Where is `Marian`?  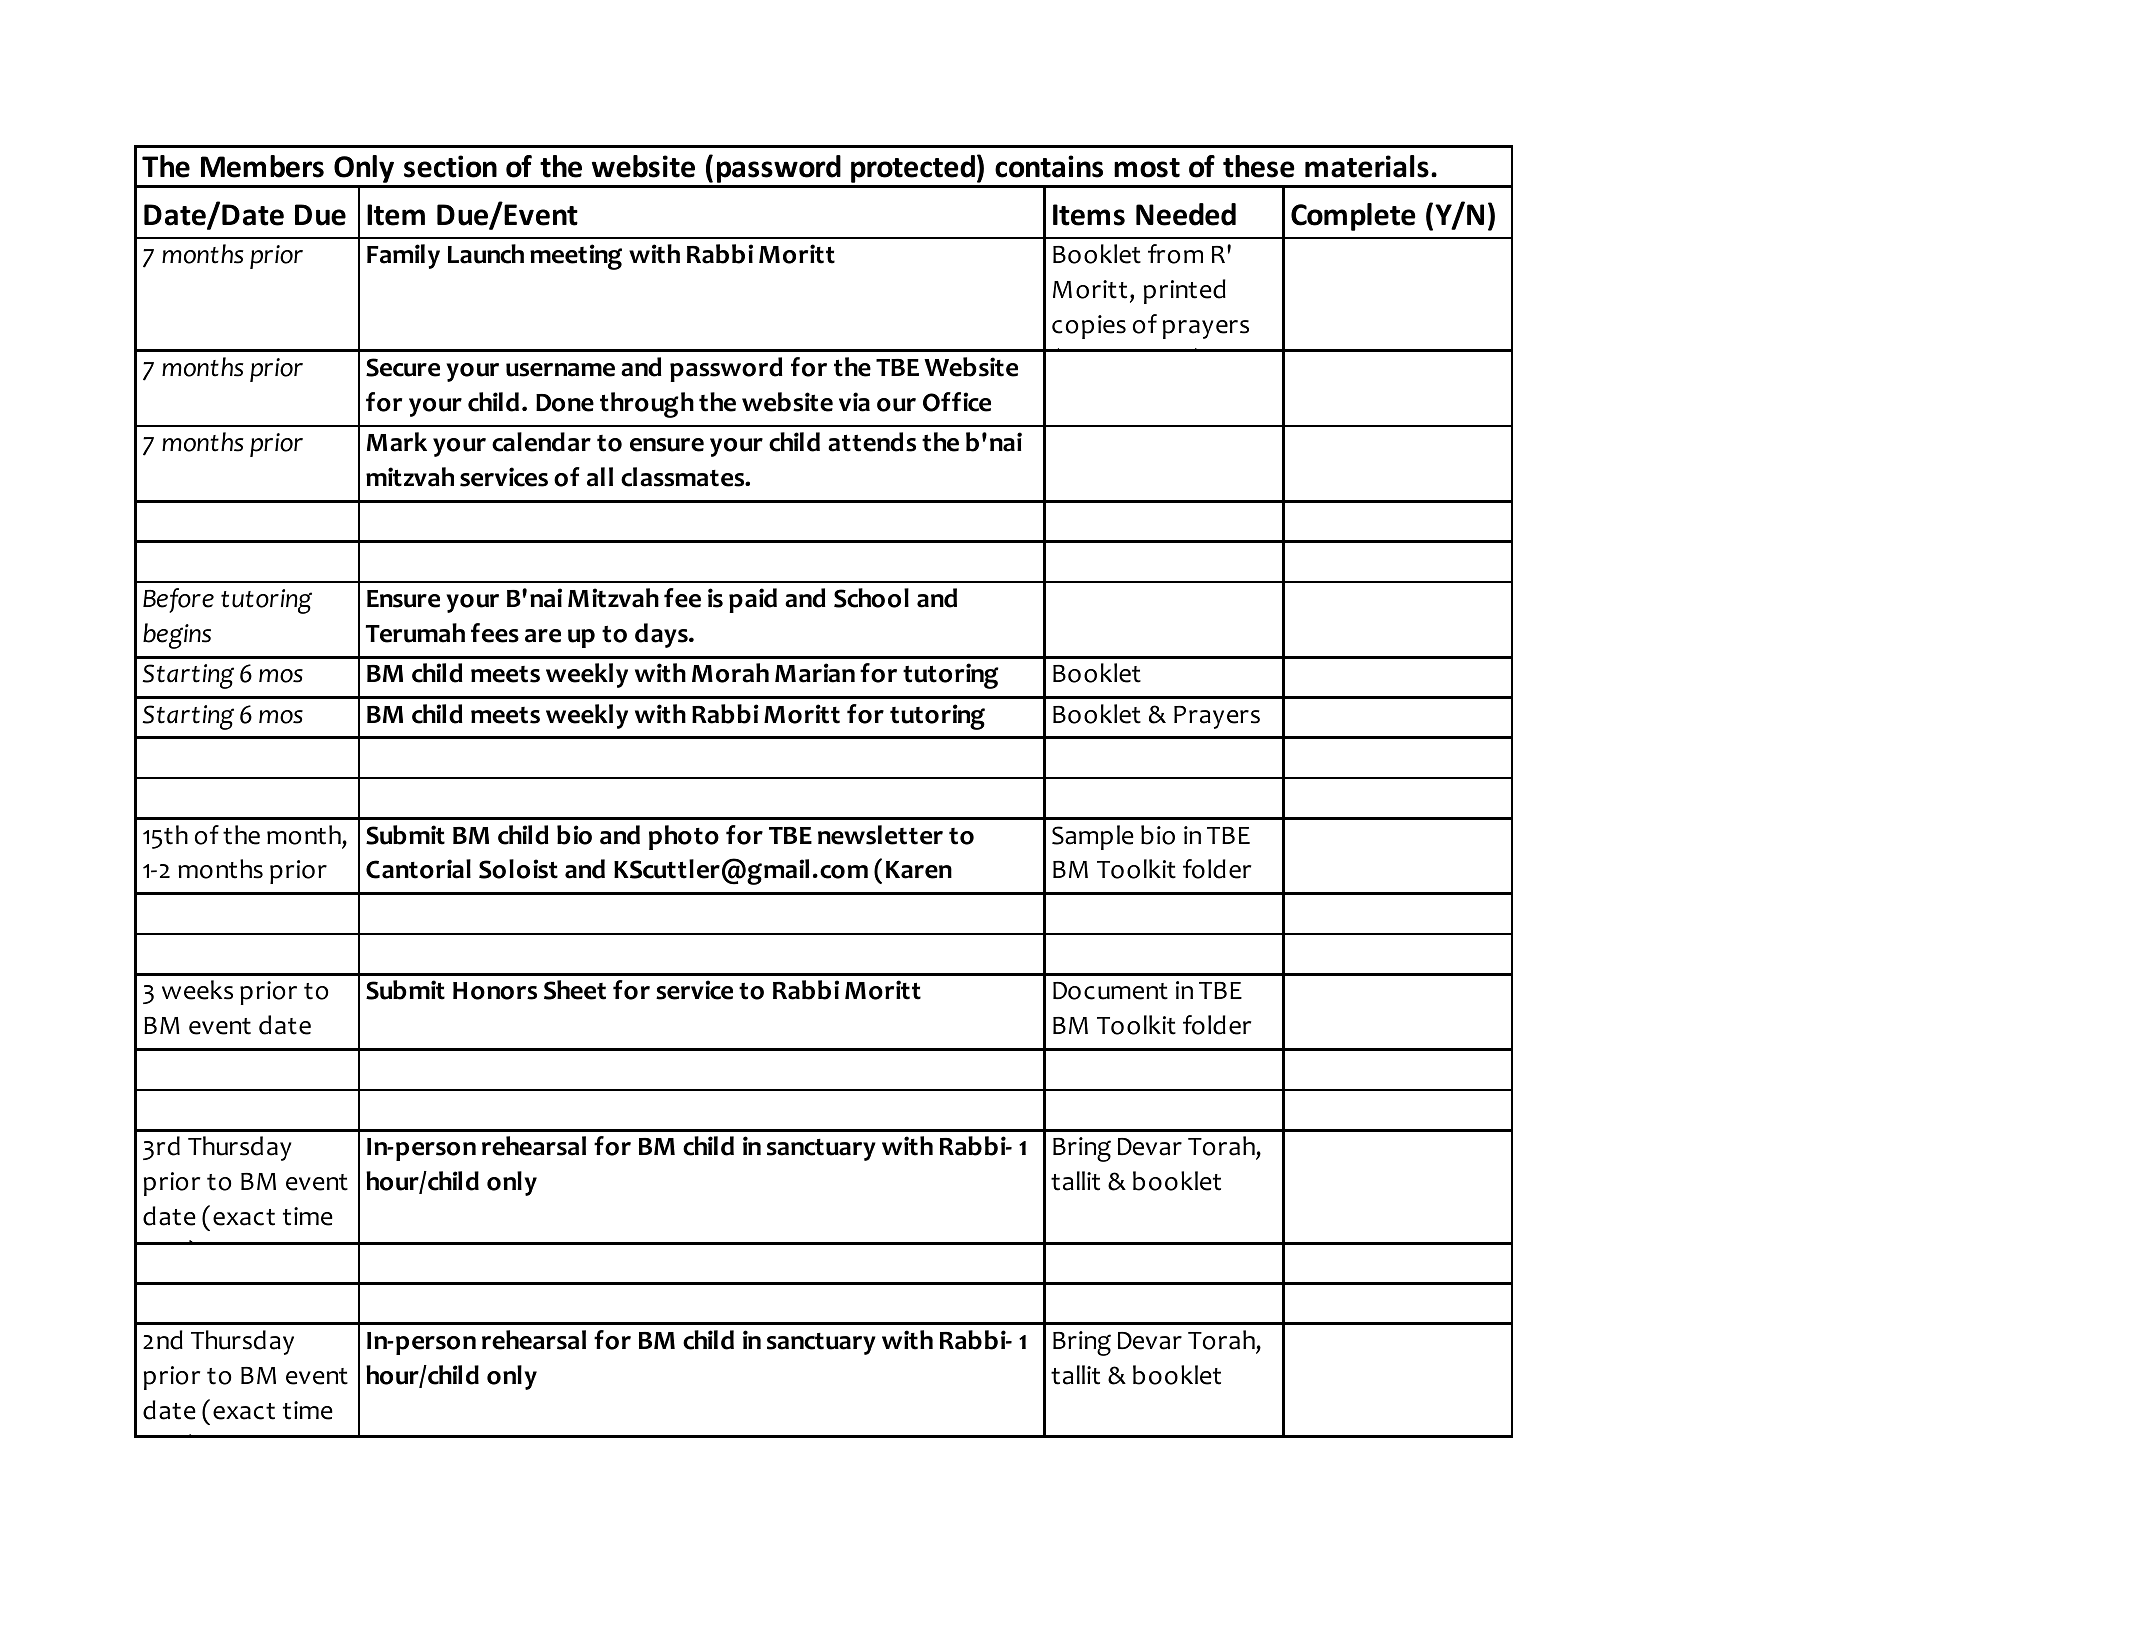
Marian is located at coordinates (815, 673).
